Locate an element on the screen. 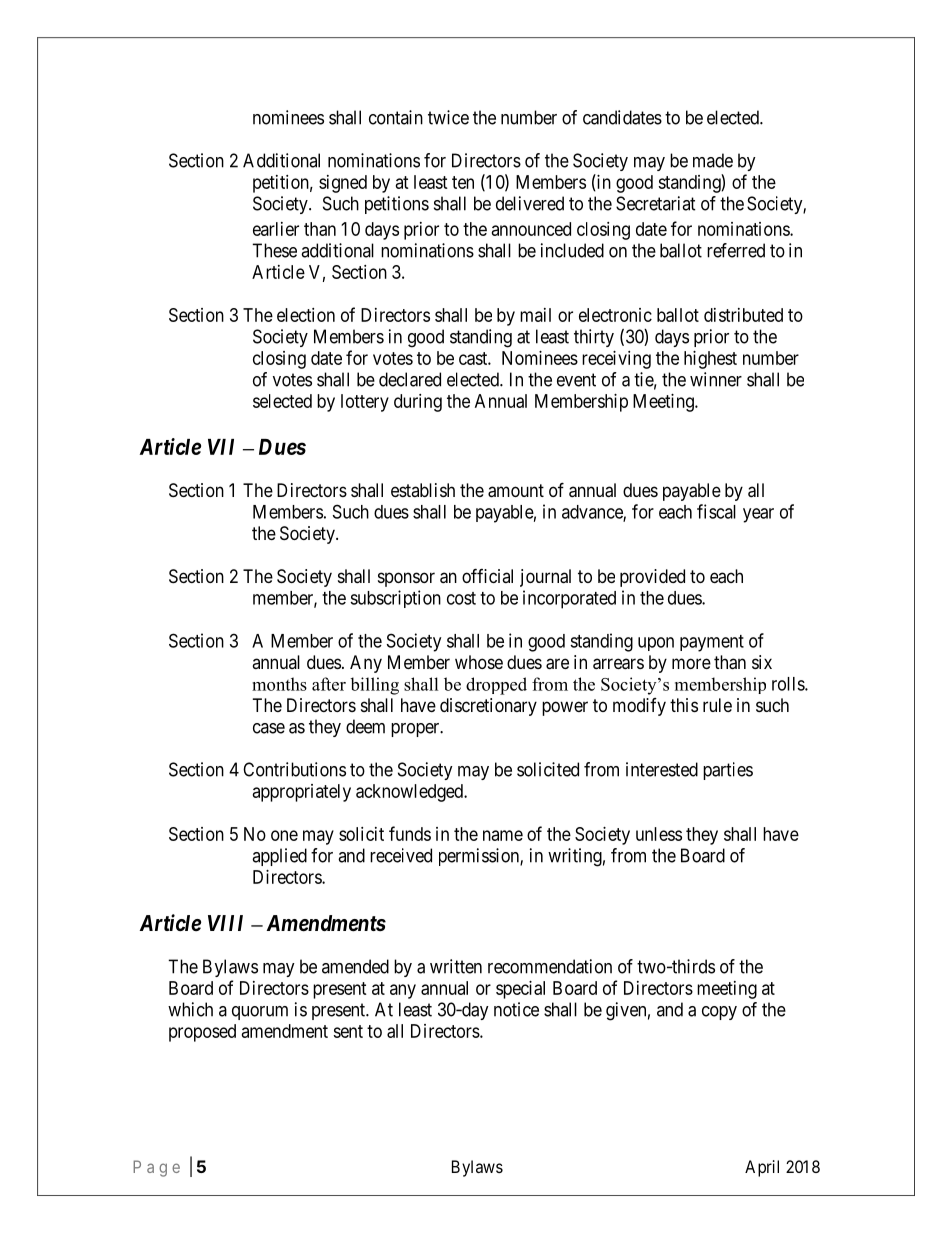 This screenshot has width=952, height=1233. payment is located at coordinates (712, 643).
